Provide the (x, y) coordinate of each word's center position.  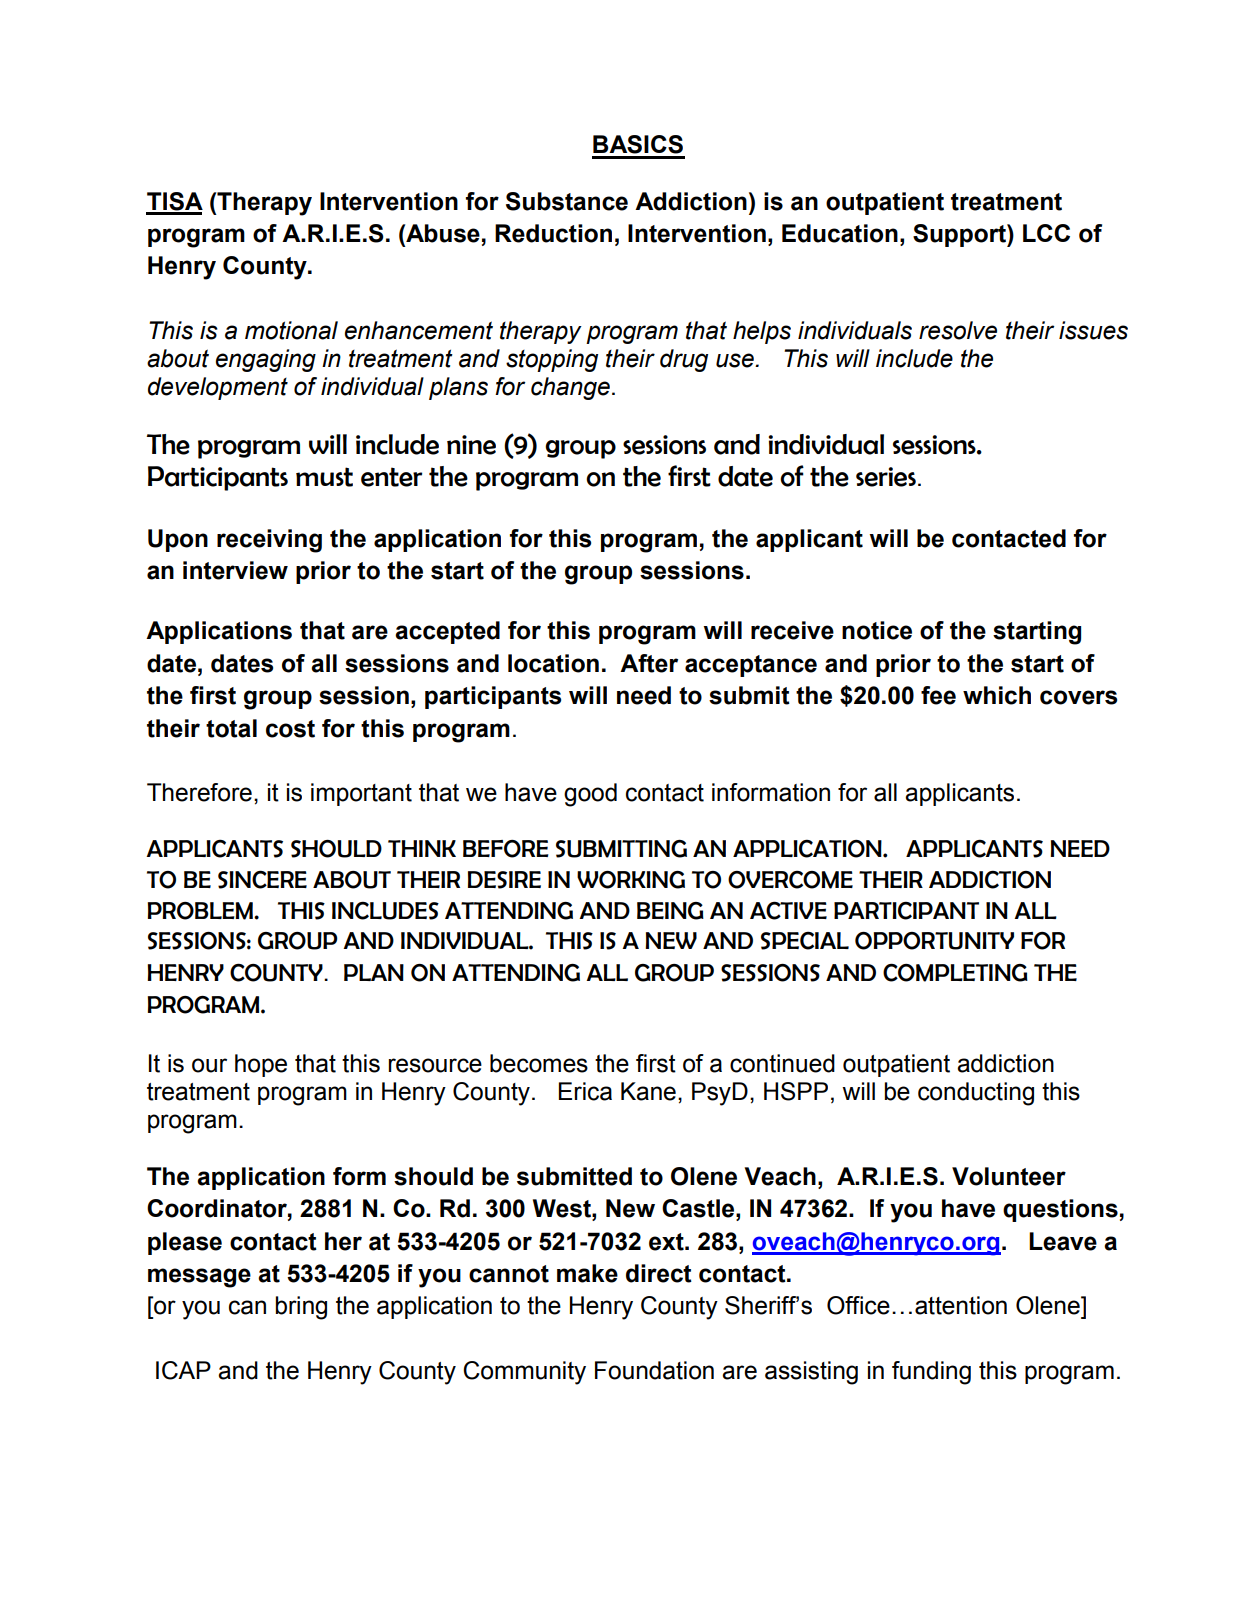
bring (301, 1308)
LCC (1046, 233)
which (997, 695)
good (590, 795)
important (361, 794)
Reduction (553, 233)
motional (291, 330)
